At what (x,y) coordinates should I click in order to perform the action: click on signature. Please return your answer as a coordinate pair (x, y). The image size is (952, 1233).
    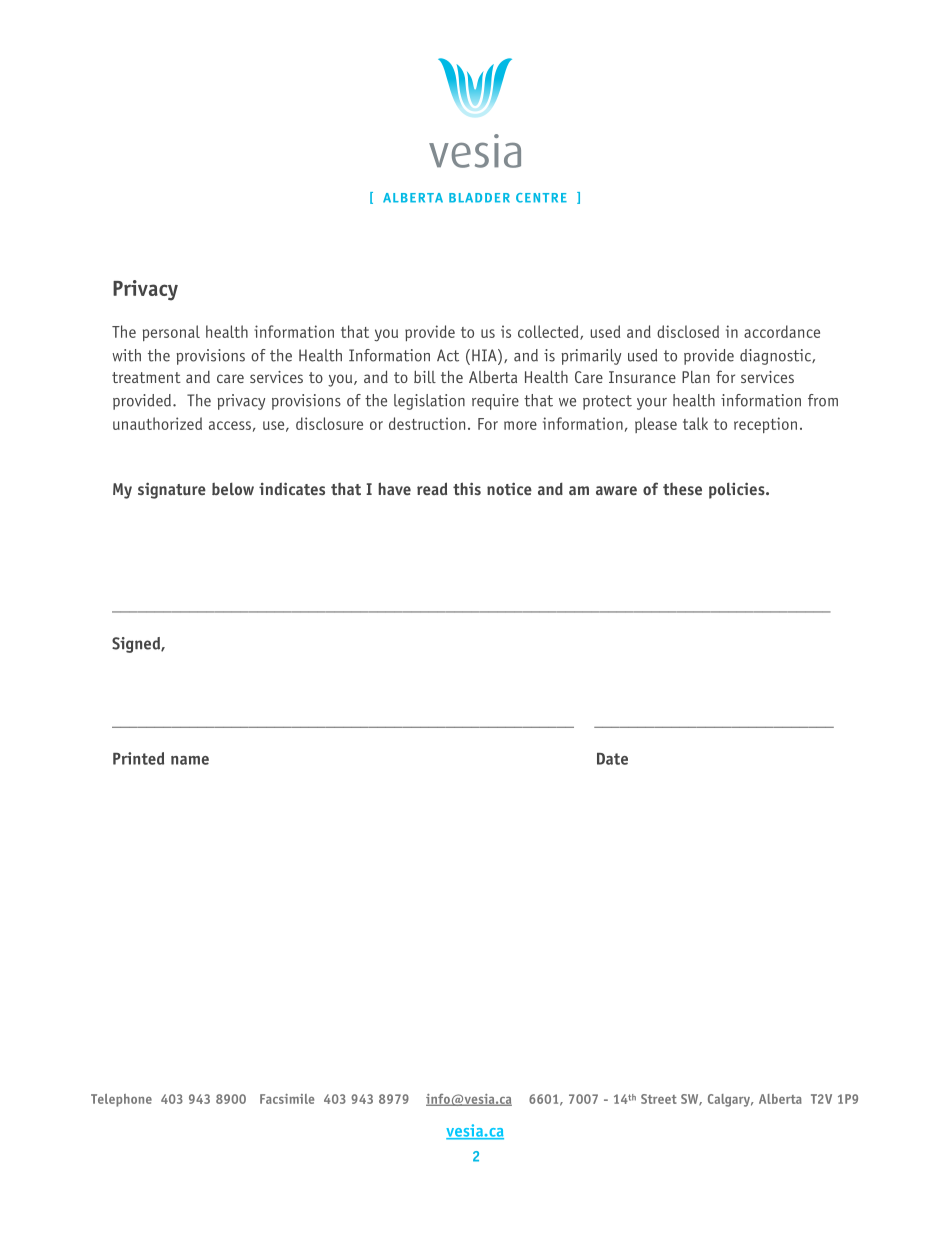
    Looking at the image, I should click on (172, 490).
